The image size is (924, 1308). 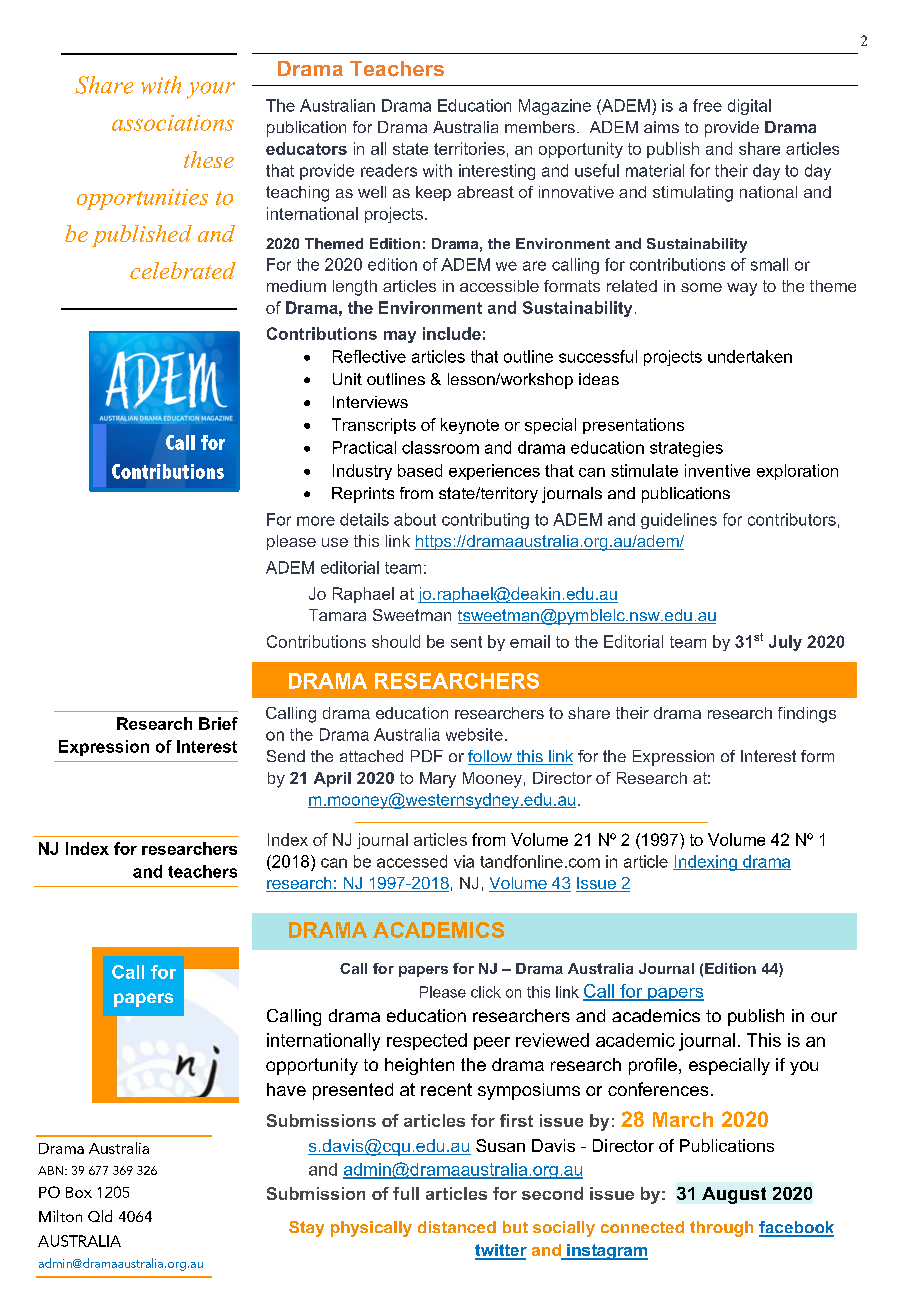 What do you see at coordinates (173, 123) in the screenshot?
I see `associations` at bounding box center [173, 123].
